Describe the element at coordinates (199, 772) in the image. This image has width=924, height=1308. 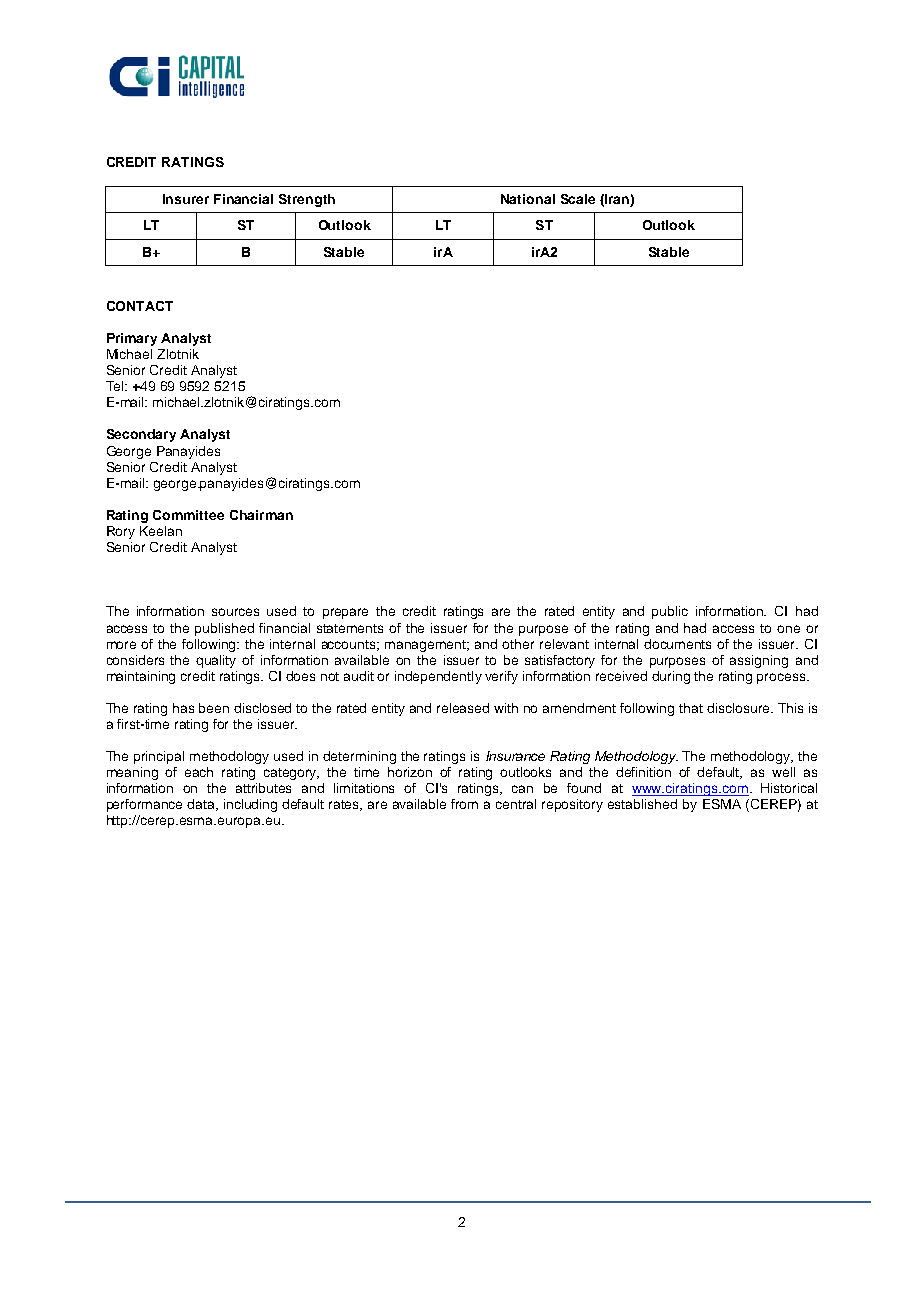
I see `each` at that location.
